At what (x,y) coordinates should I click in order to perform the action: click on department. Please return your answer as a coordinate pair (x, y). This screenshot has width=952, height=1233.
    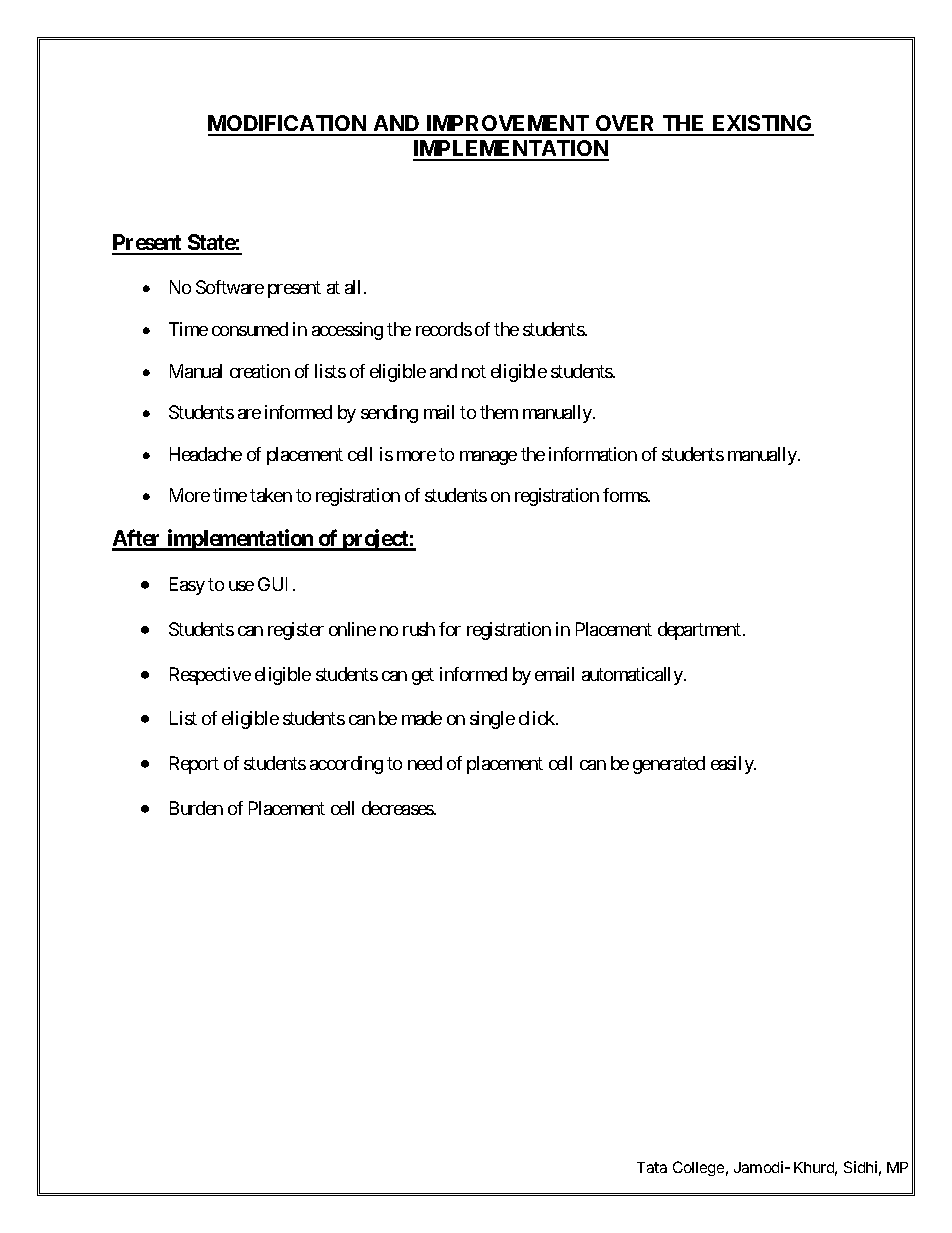
    Looking at the image, I should click on (699, 631).
